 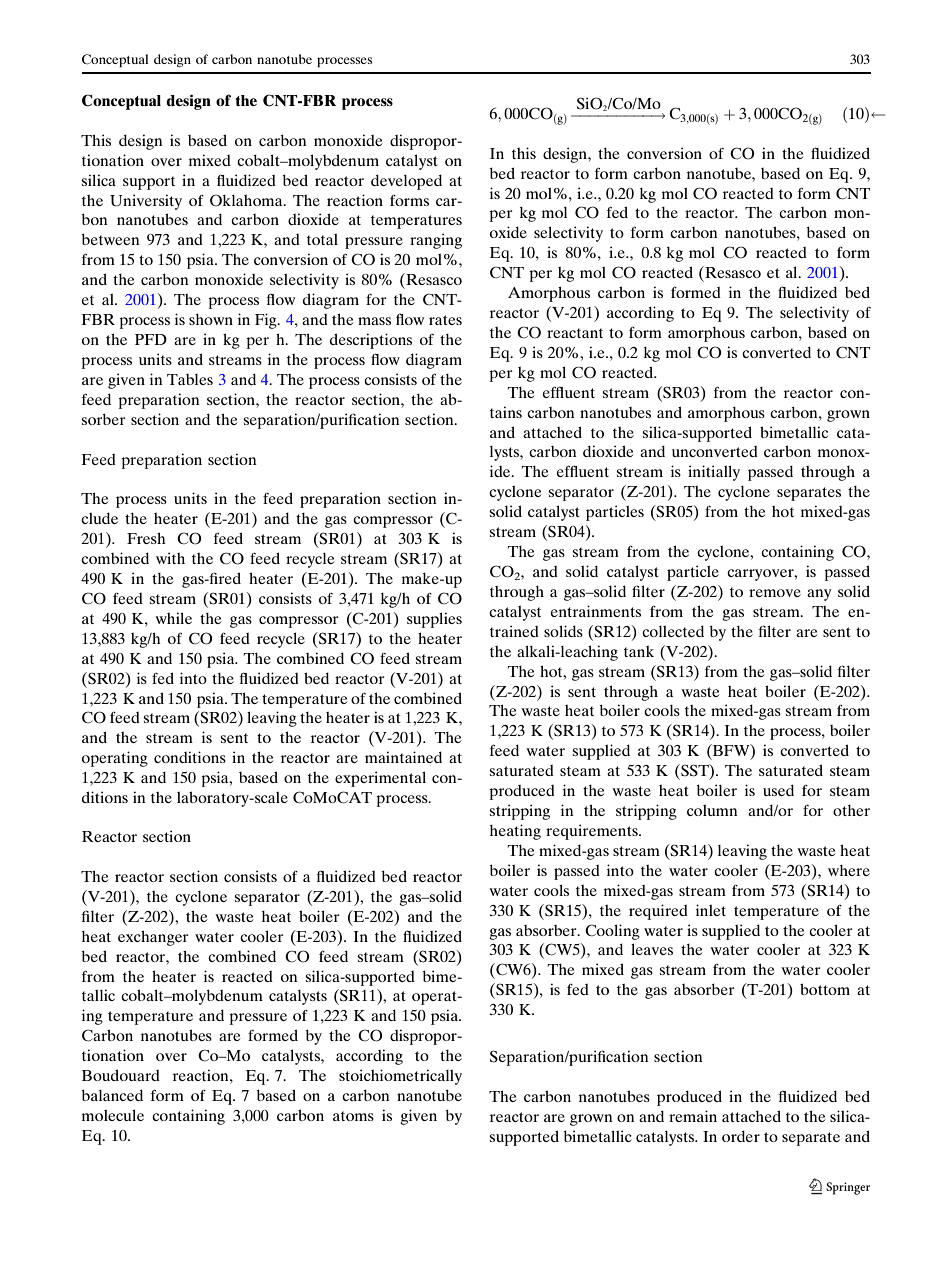 I want to click on reactant, so click(x=575, y=333).
